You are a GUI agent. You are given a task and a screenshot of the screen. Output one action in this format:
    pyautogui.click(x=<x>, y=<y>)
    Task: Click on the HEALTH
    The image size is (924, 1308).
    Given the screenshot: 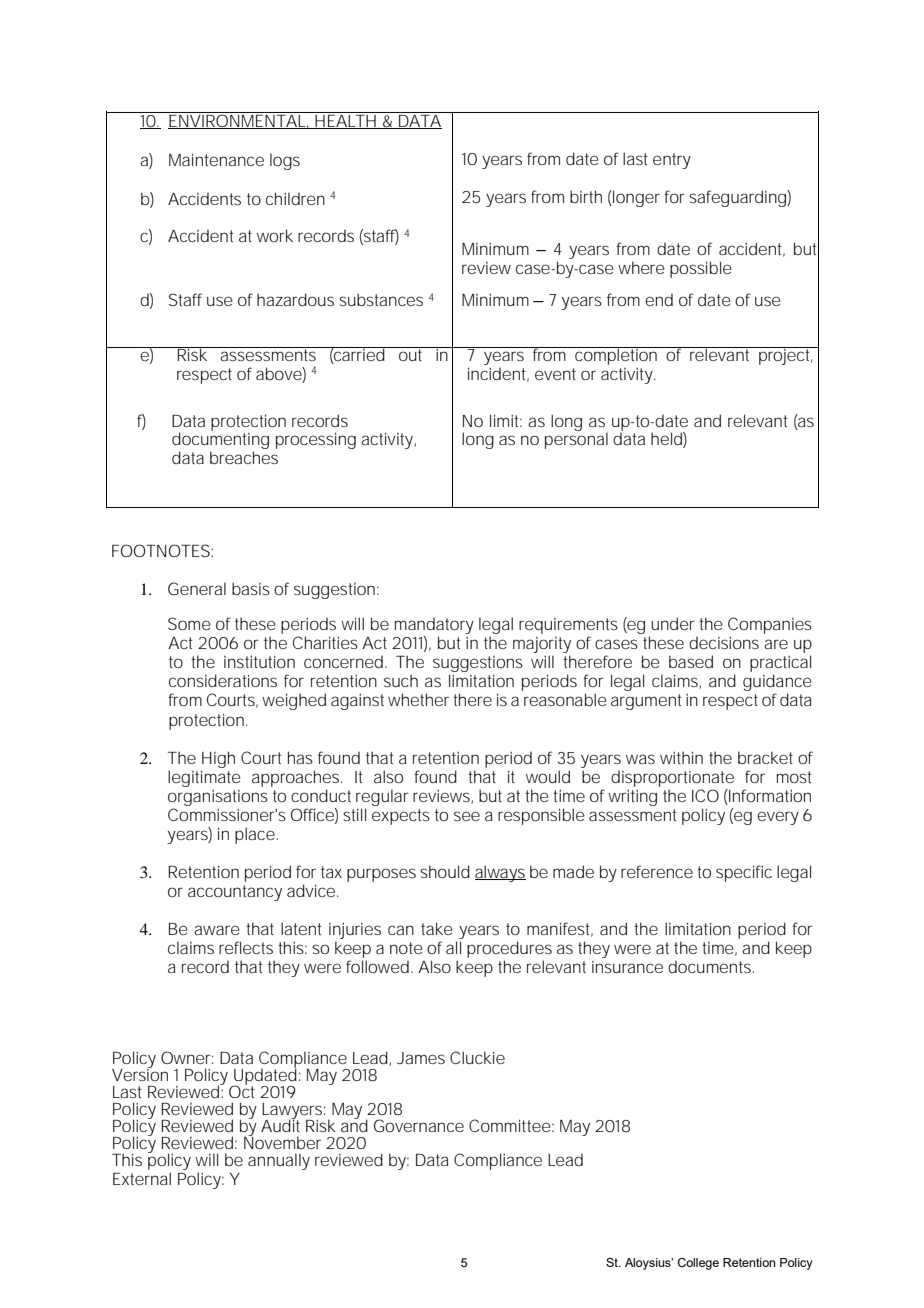 What is the action you would take?
    pyautogui.click(x=346, y=120)
